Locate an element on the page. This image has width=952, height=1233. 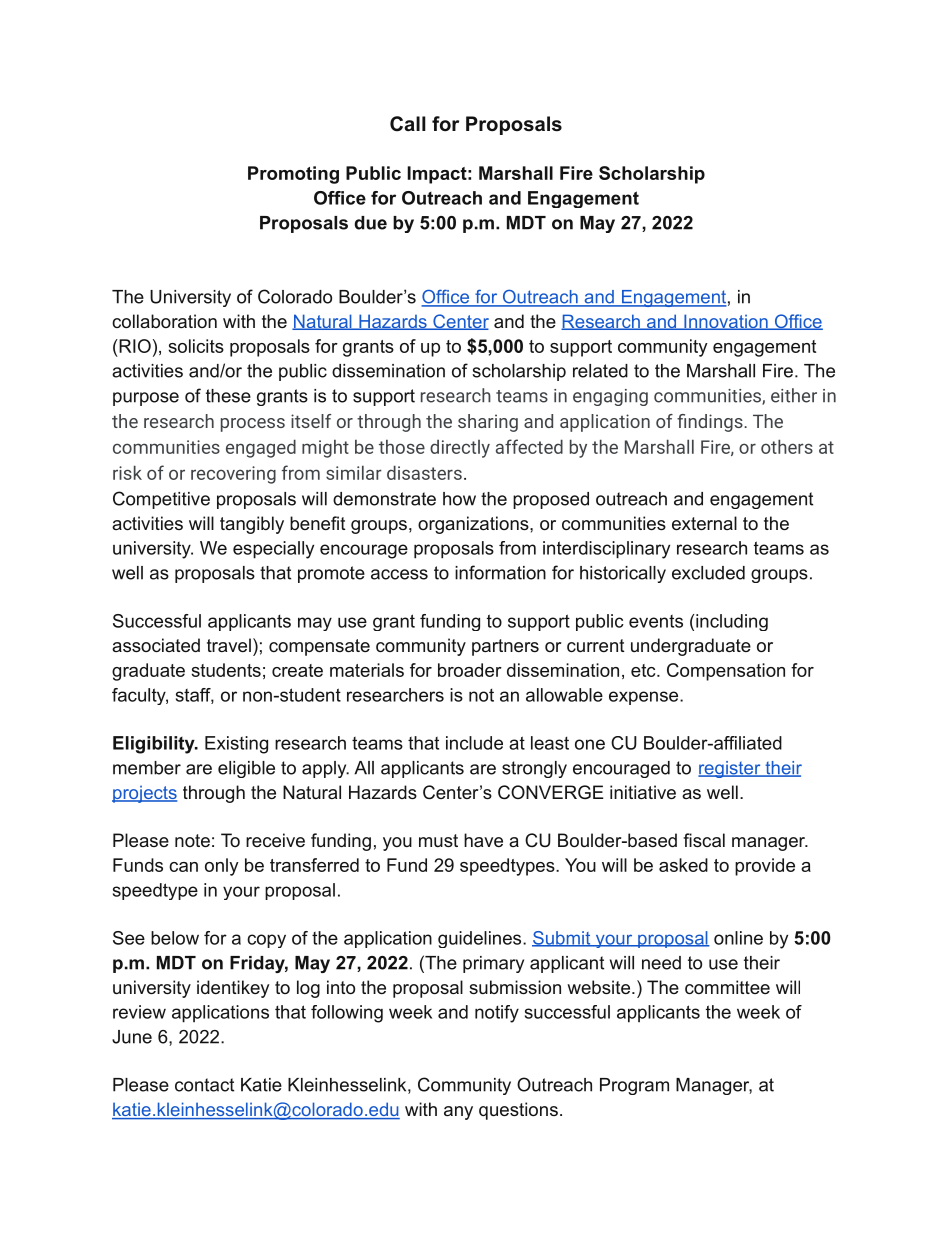
travel is located at coordinates (229, 645).
